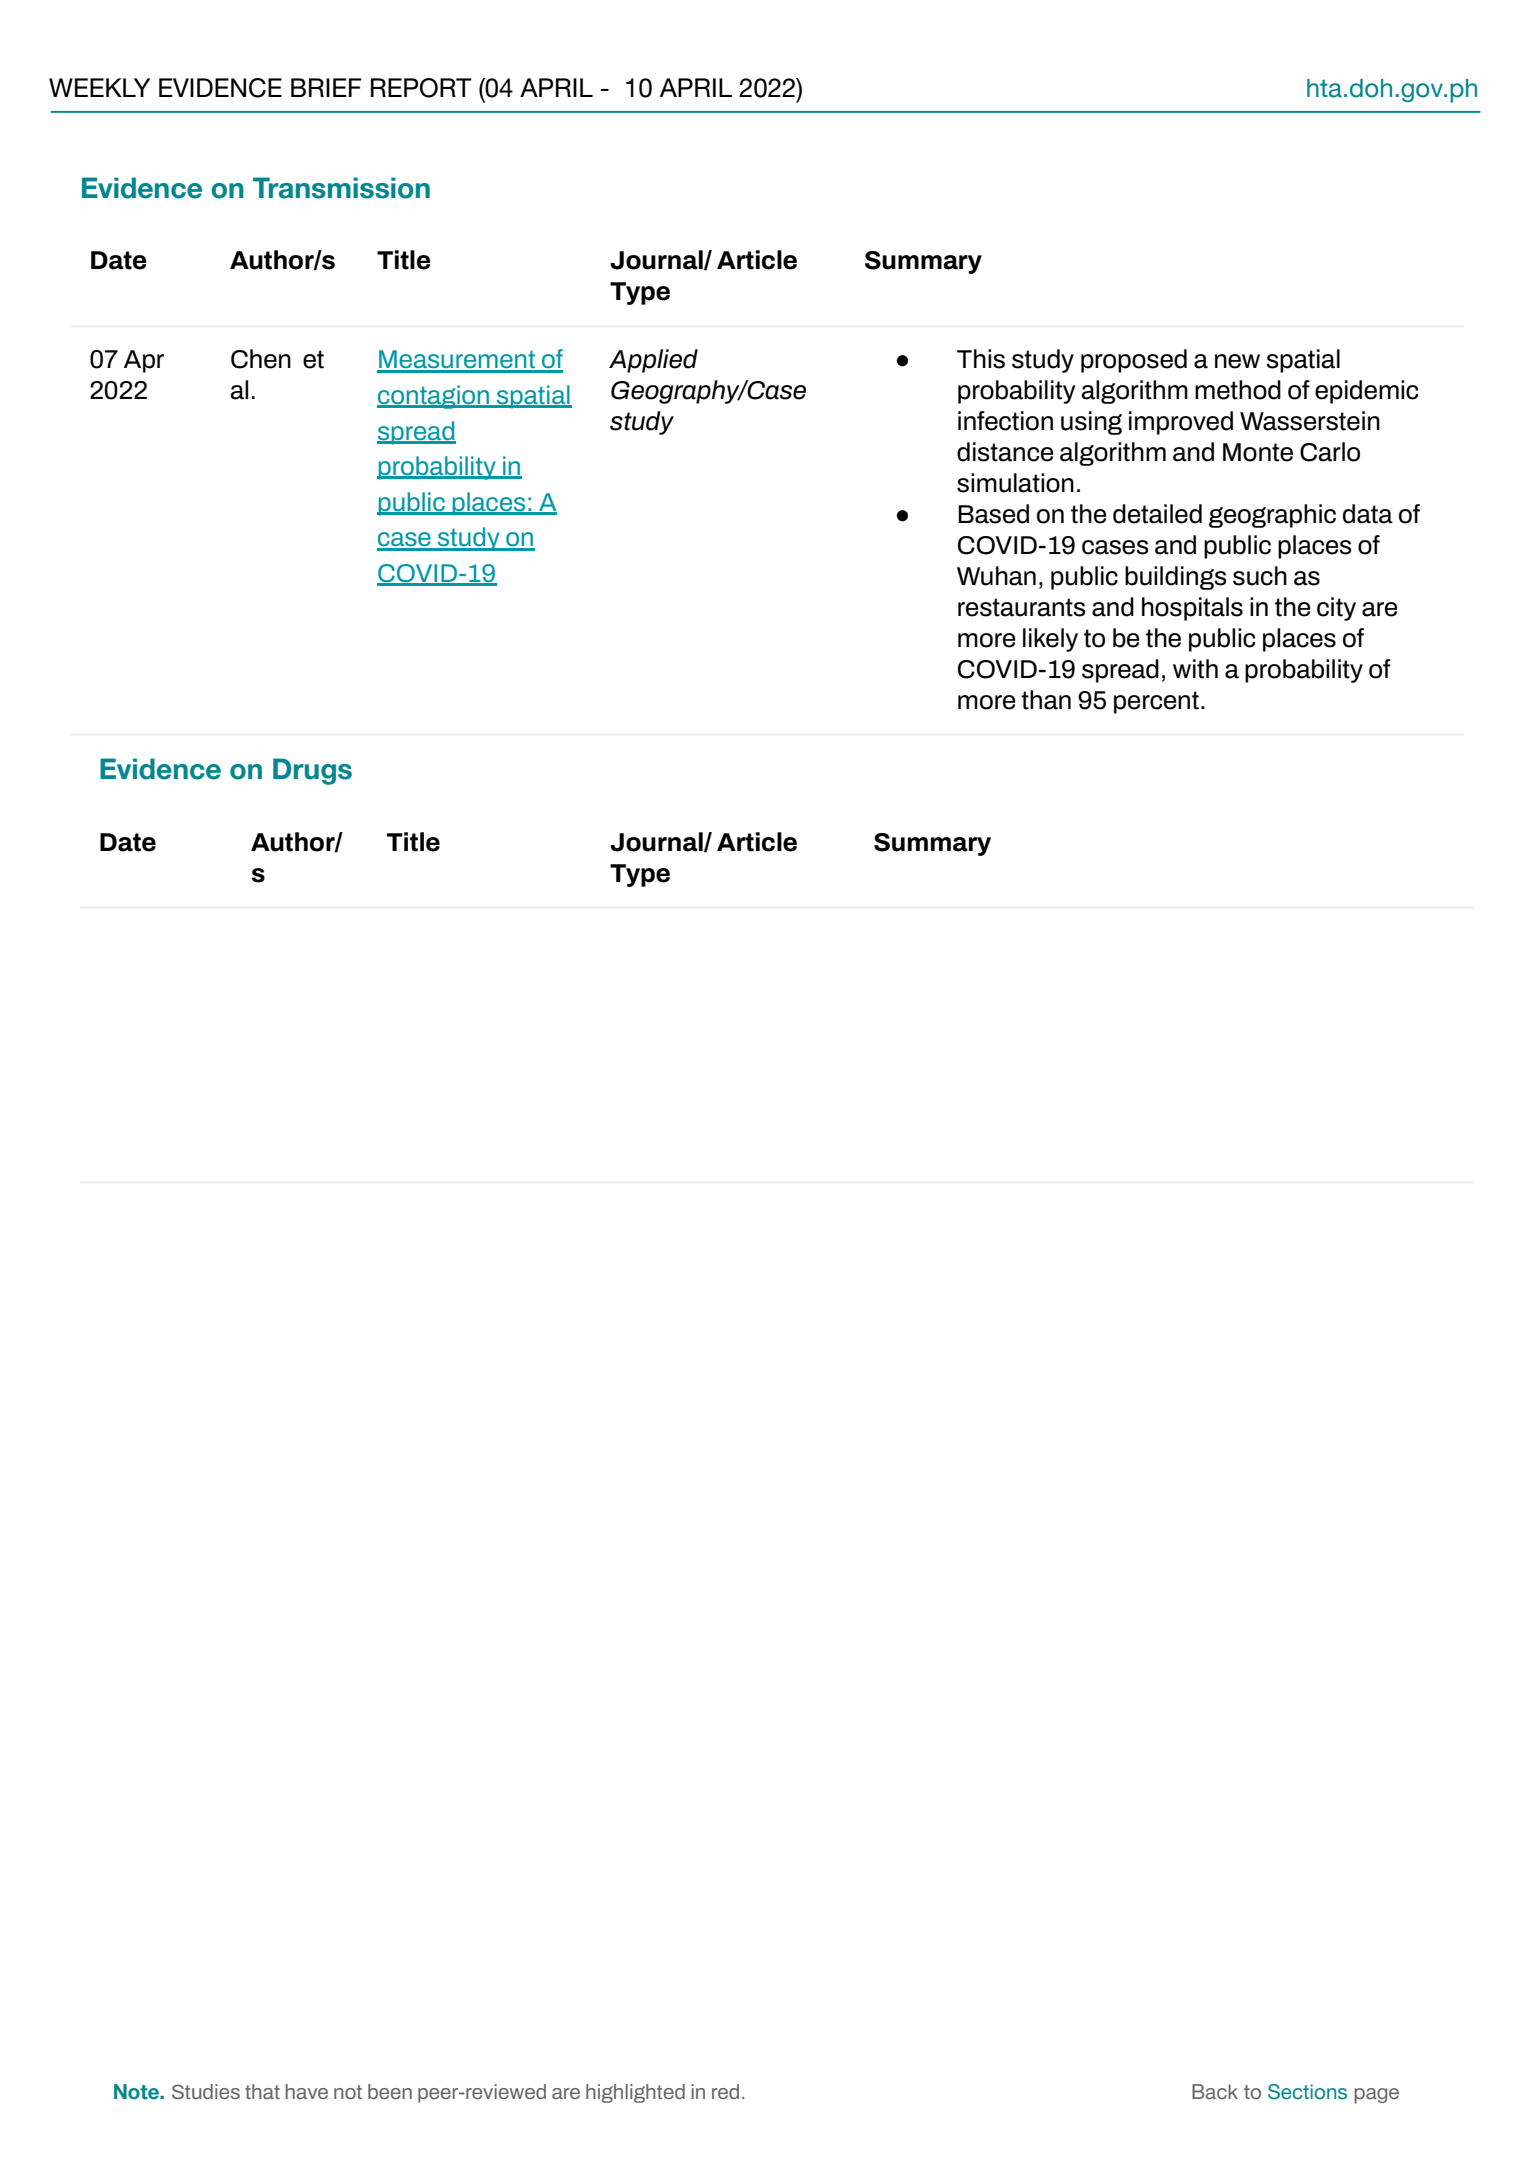  What do you see at coordinates (341, 188) in the image?
I see `Transmission` at bounding box center [341, 188].
